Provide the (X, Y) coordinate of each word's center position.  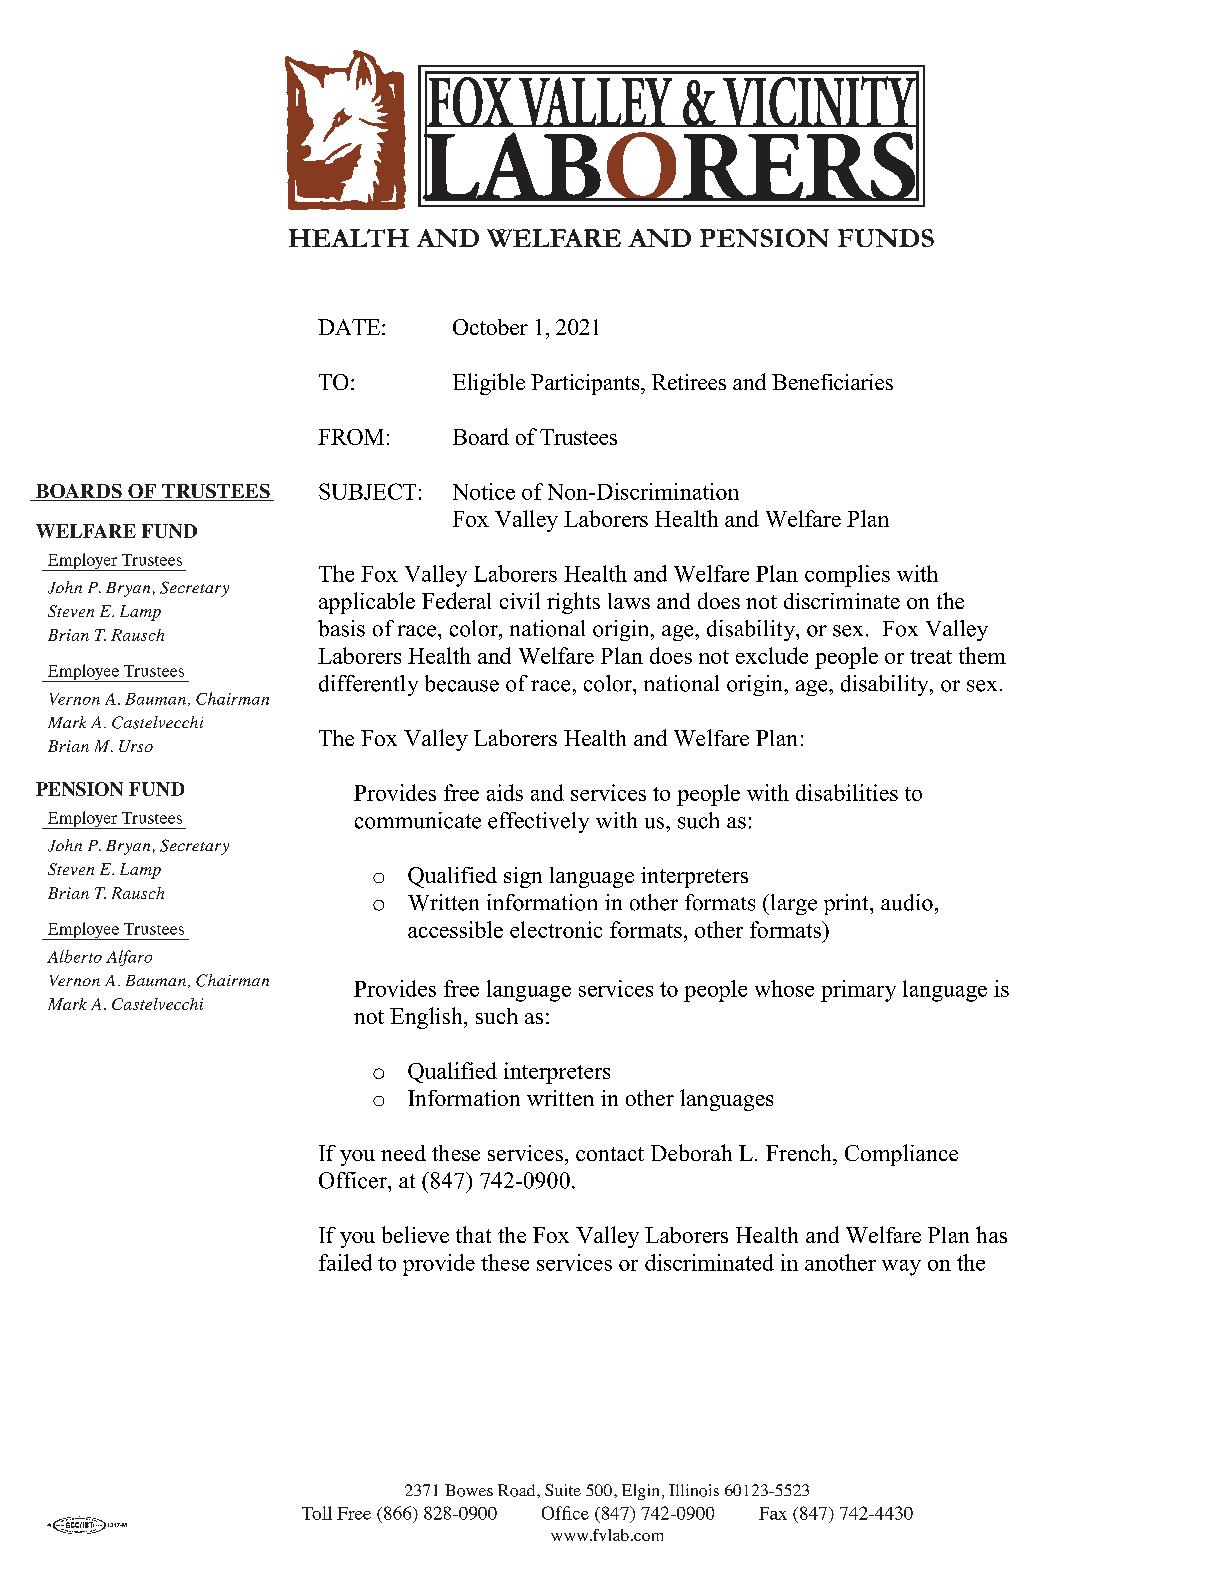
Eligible (489, 384)
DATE (350, 327)
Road (518, 1490)
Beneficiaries (832, 382)
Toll (317, 1513)
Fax (773, 1513)
